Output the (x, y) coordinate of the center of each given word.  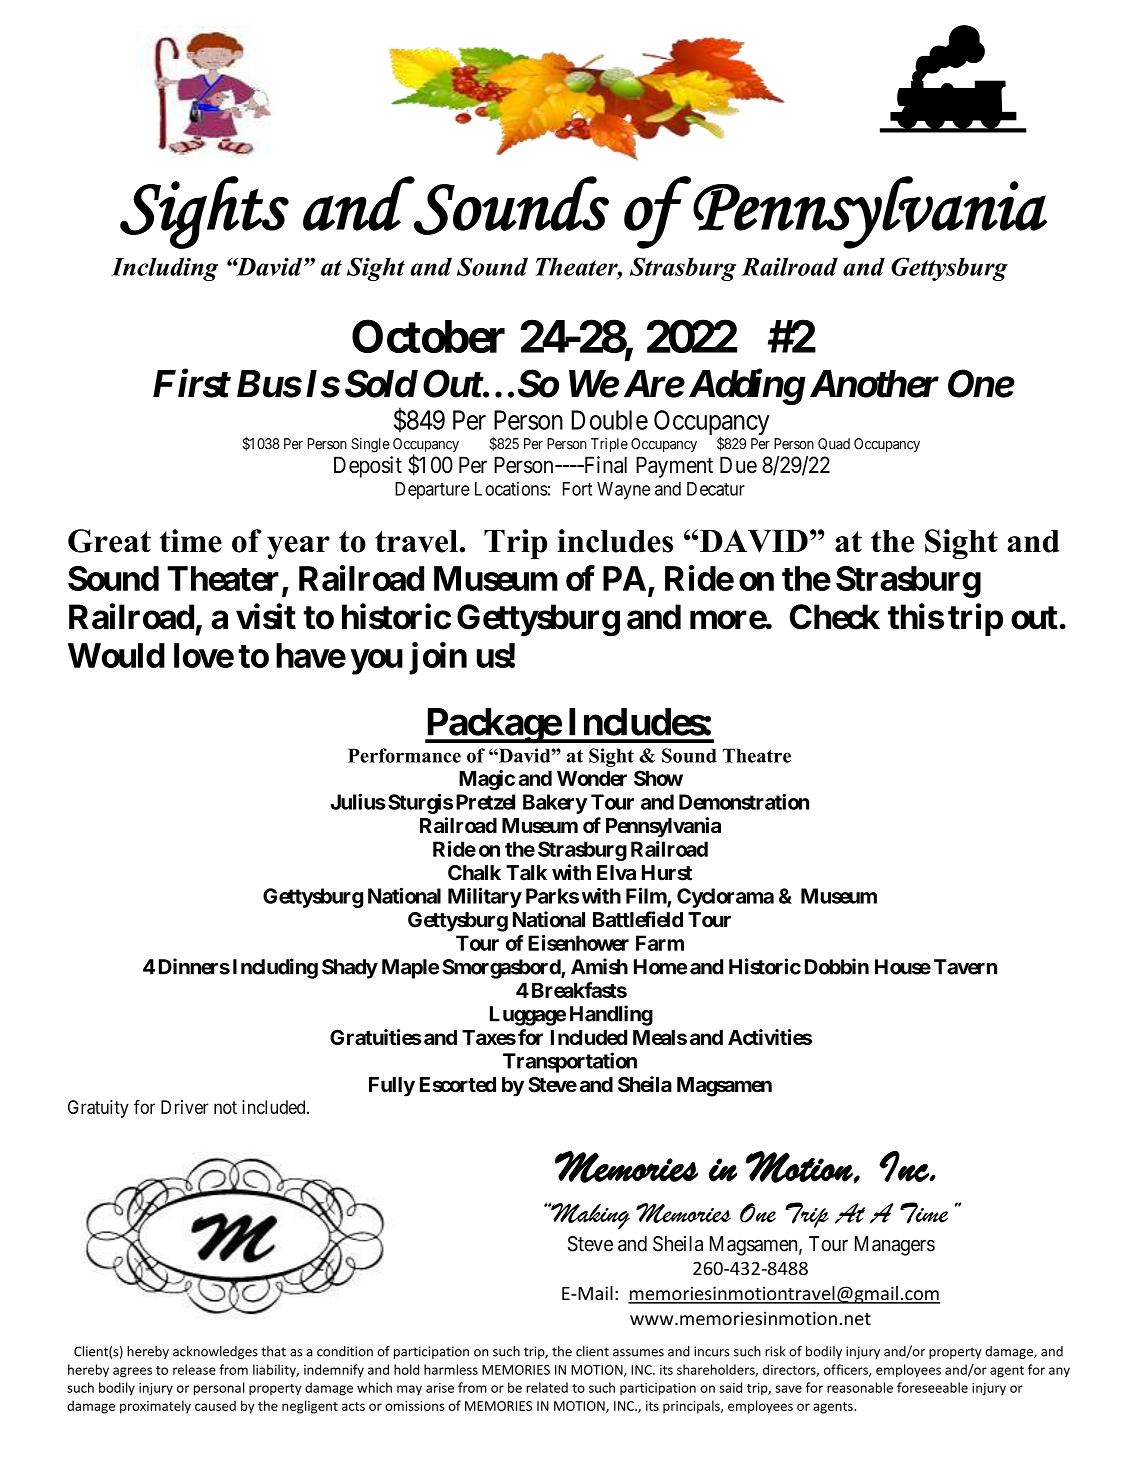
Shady (350, 969)
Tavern (965, 967)
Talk (526, 873)
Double (609, 420)
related (547, 1387)
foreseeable (932, 1387)
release (194, 1369)
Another (874, 384)
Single (370, 445)
